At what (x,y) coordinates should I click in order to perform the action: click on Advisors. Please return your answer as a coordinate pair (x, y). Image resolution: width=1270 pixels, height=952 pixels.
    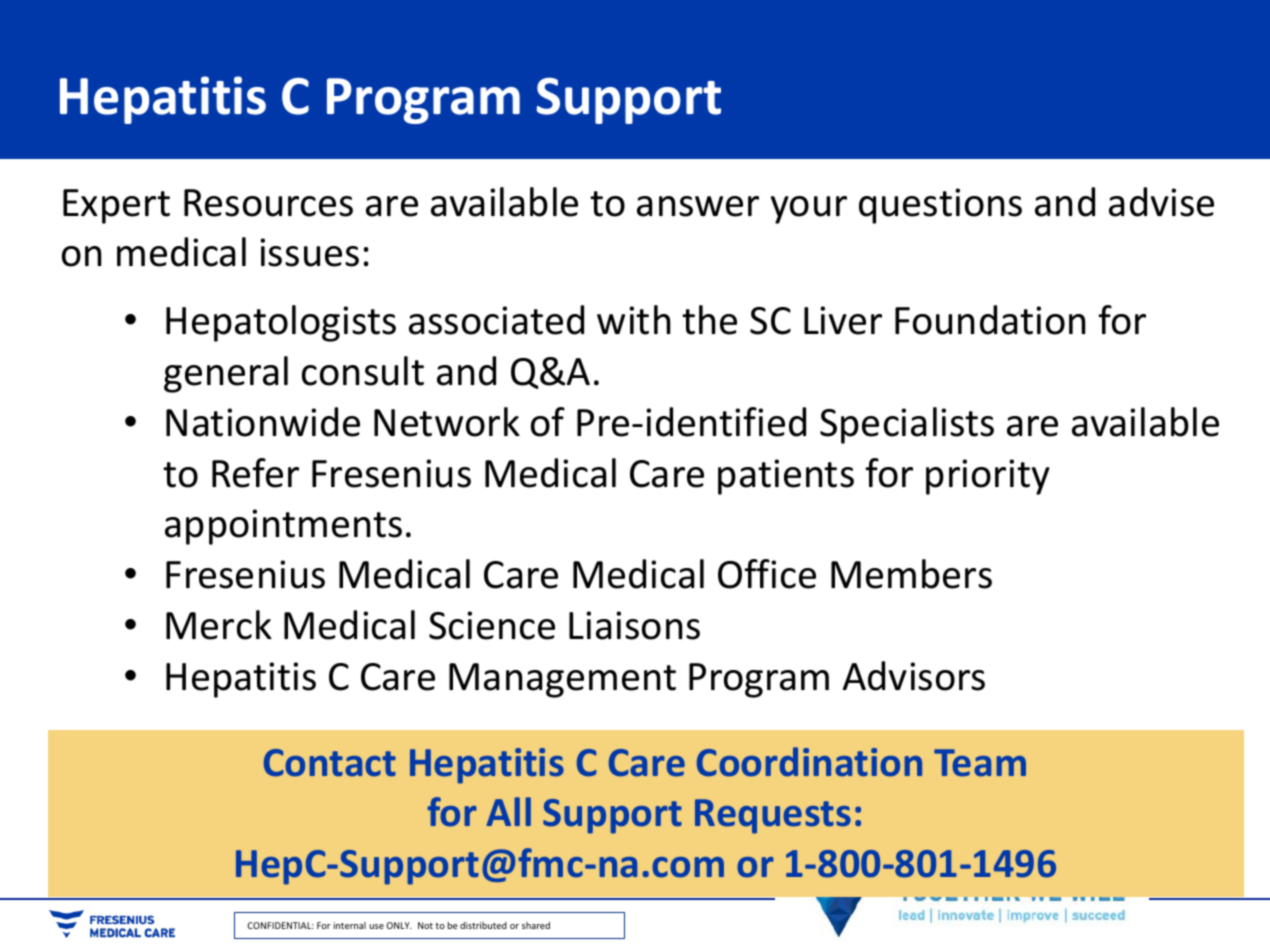
    Looking at the image, I should click on (914, 676).
